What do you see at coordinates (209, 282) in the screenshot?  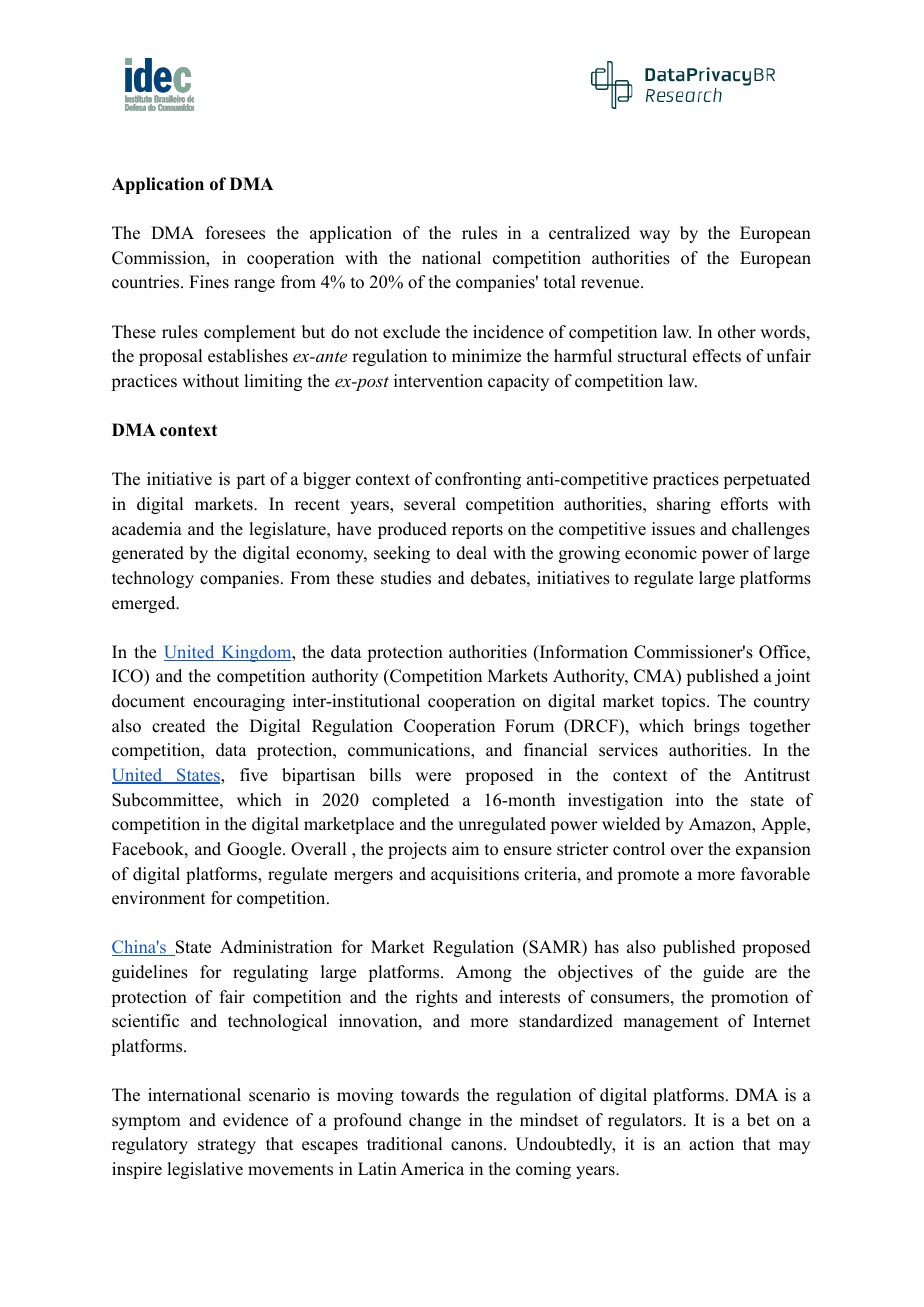 I see `Fines` at bounding box center [209, 282].
